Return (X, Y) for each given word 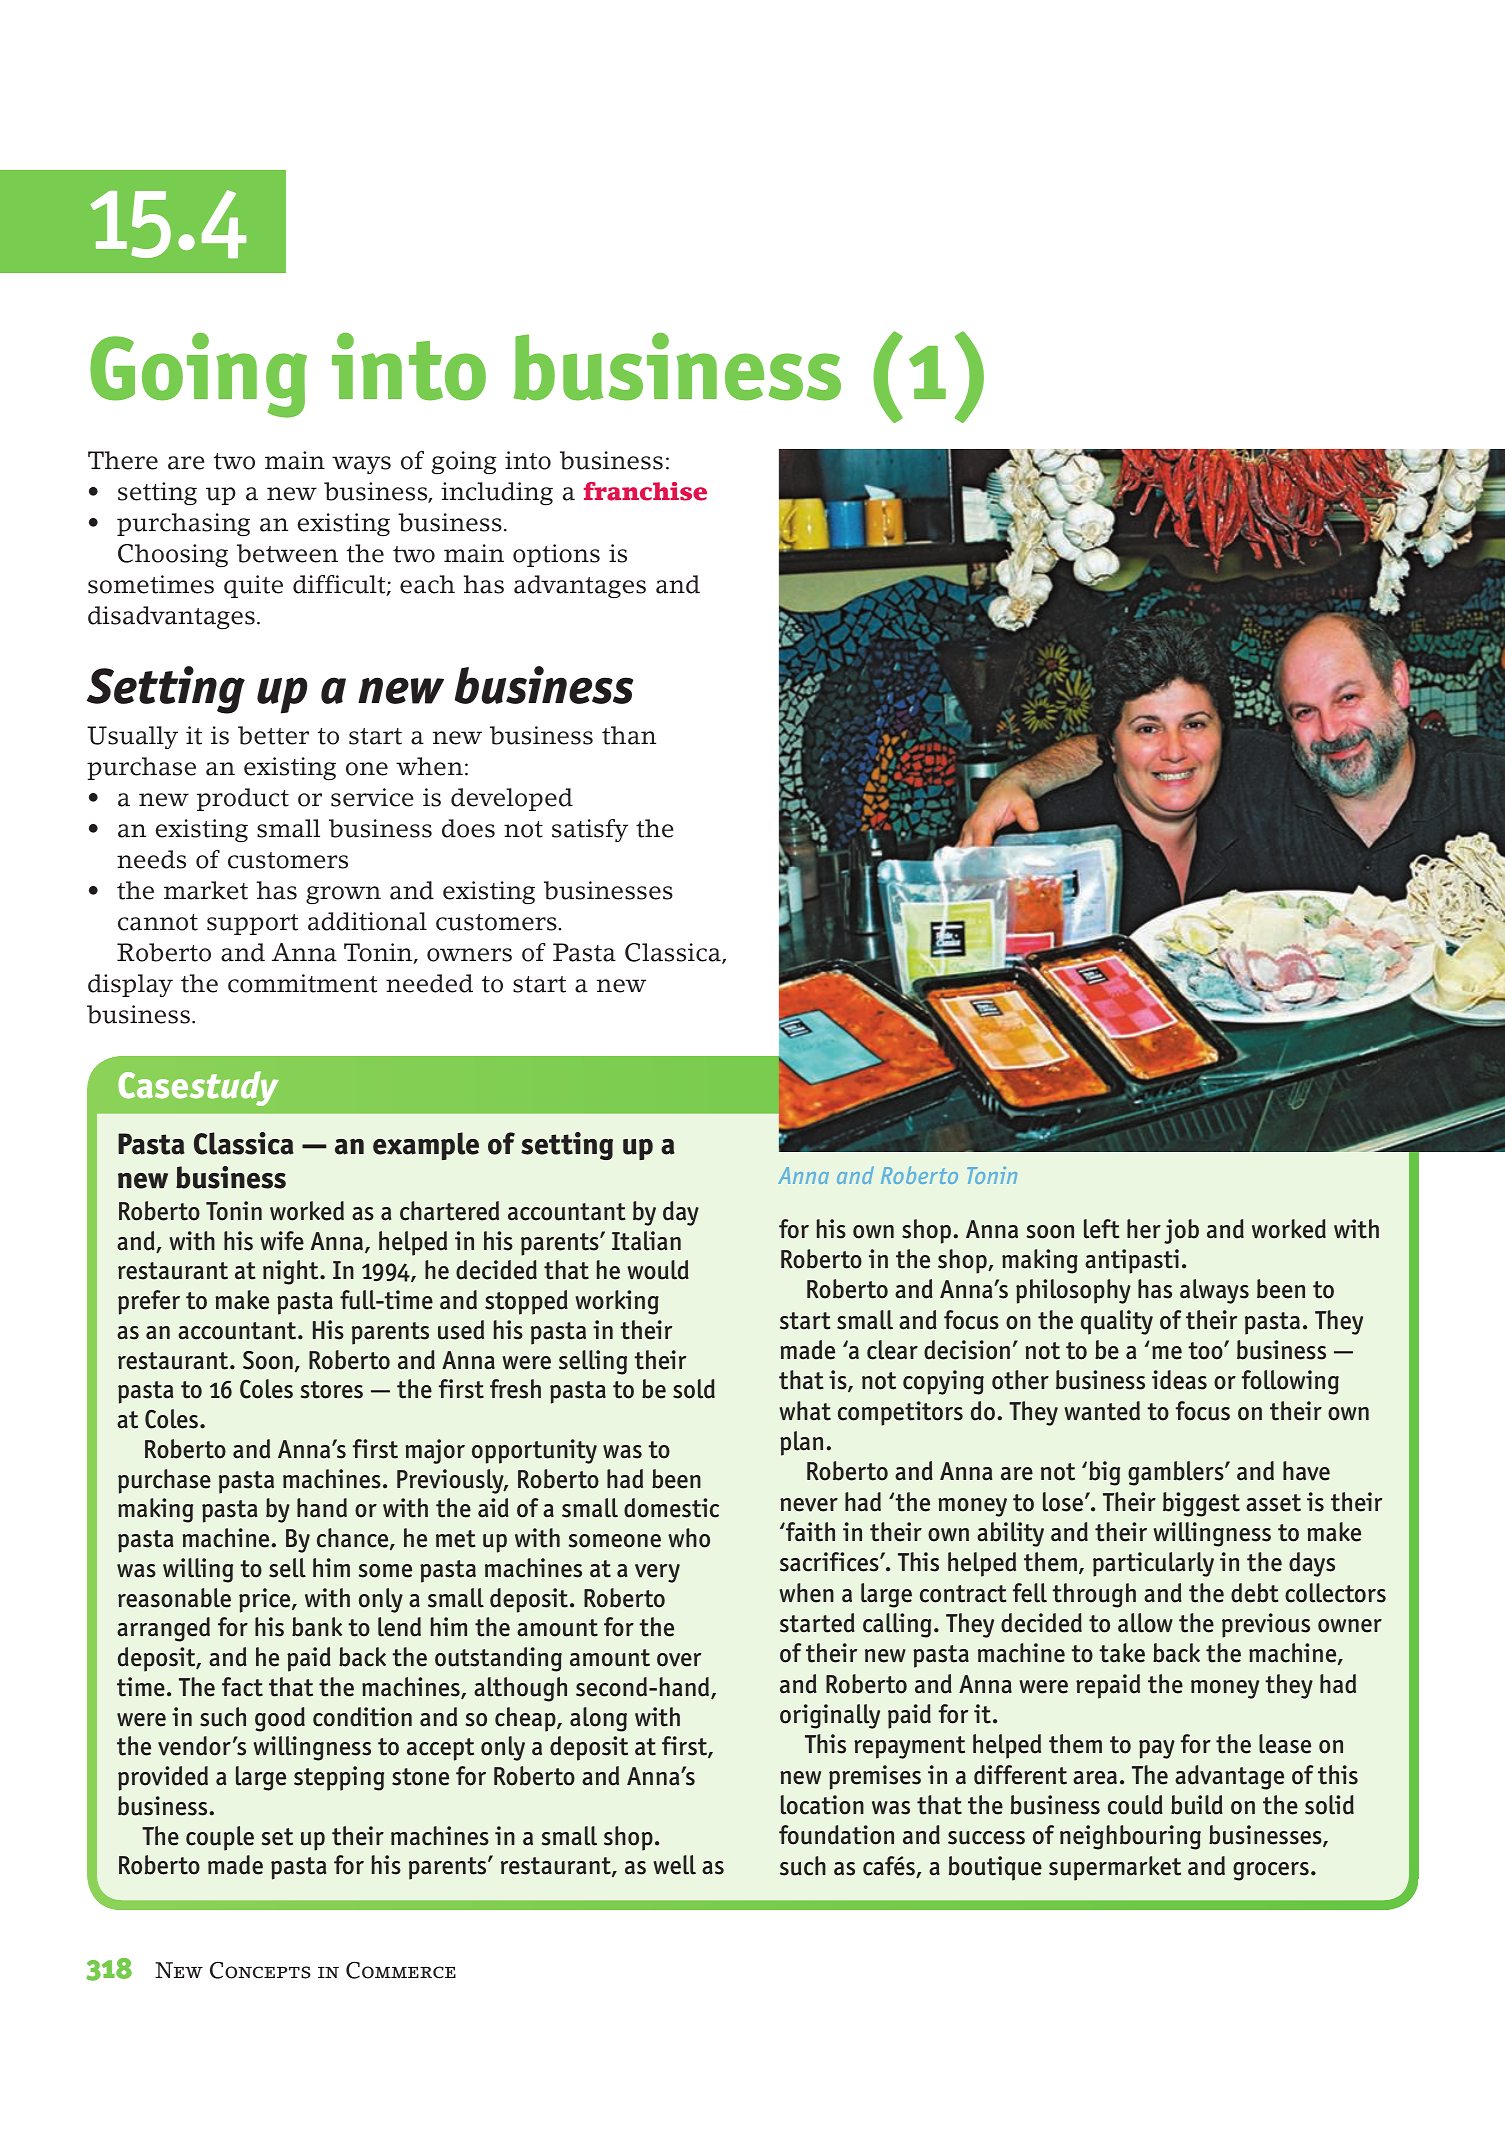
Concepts (260, 1970)
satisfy (590, 830)
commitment (302, 983)
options (556, 555)
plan (801, 1443)
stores (332, 1390)
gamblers (1177, 1473)
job (1181, 1231)
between (287, 553)
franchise (645, 491)
